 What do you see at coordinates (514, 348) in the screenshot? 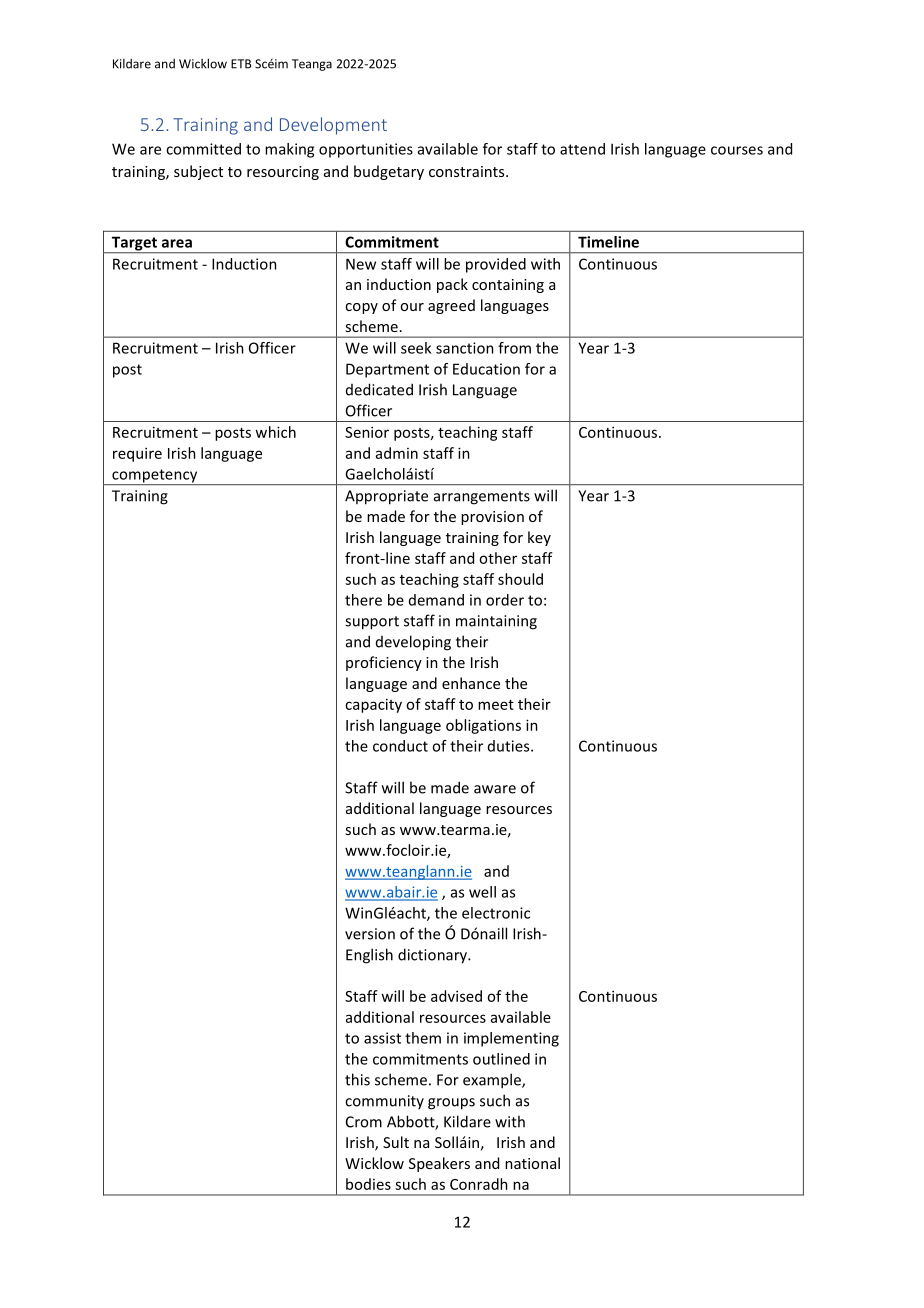
I see `from` at bounding box center [514, 348].
